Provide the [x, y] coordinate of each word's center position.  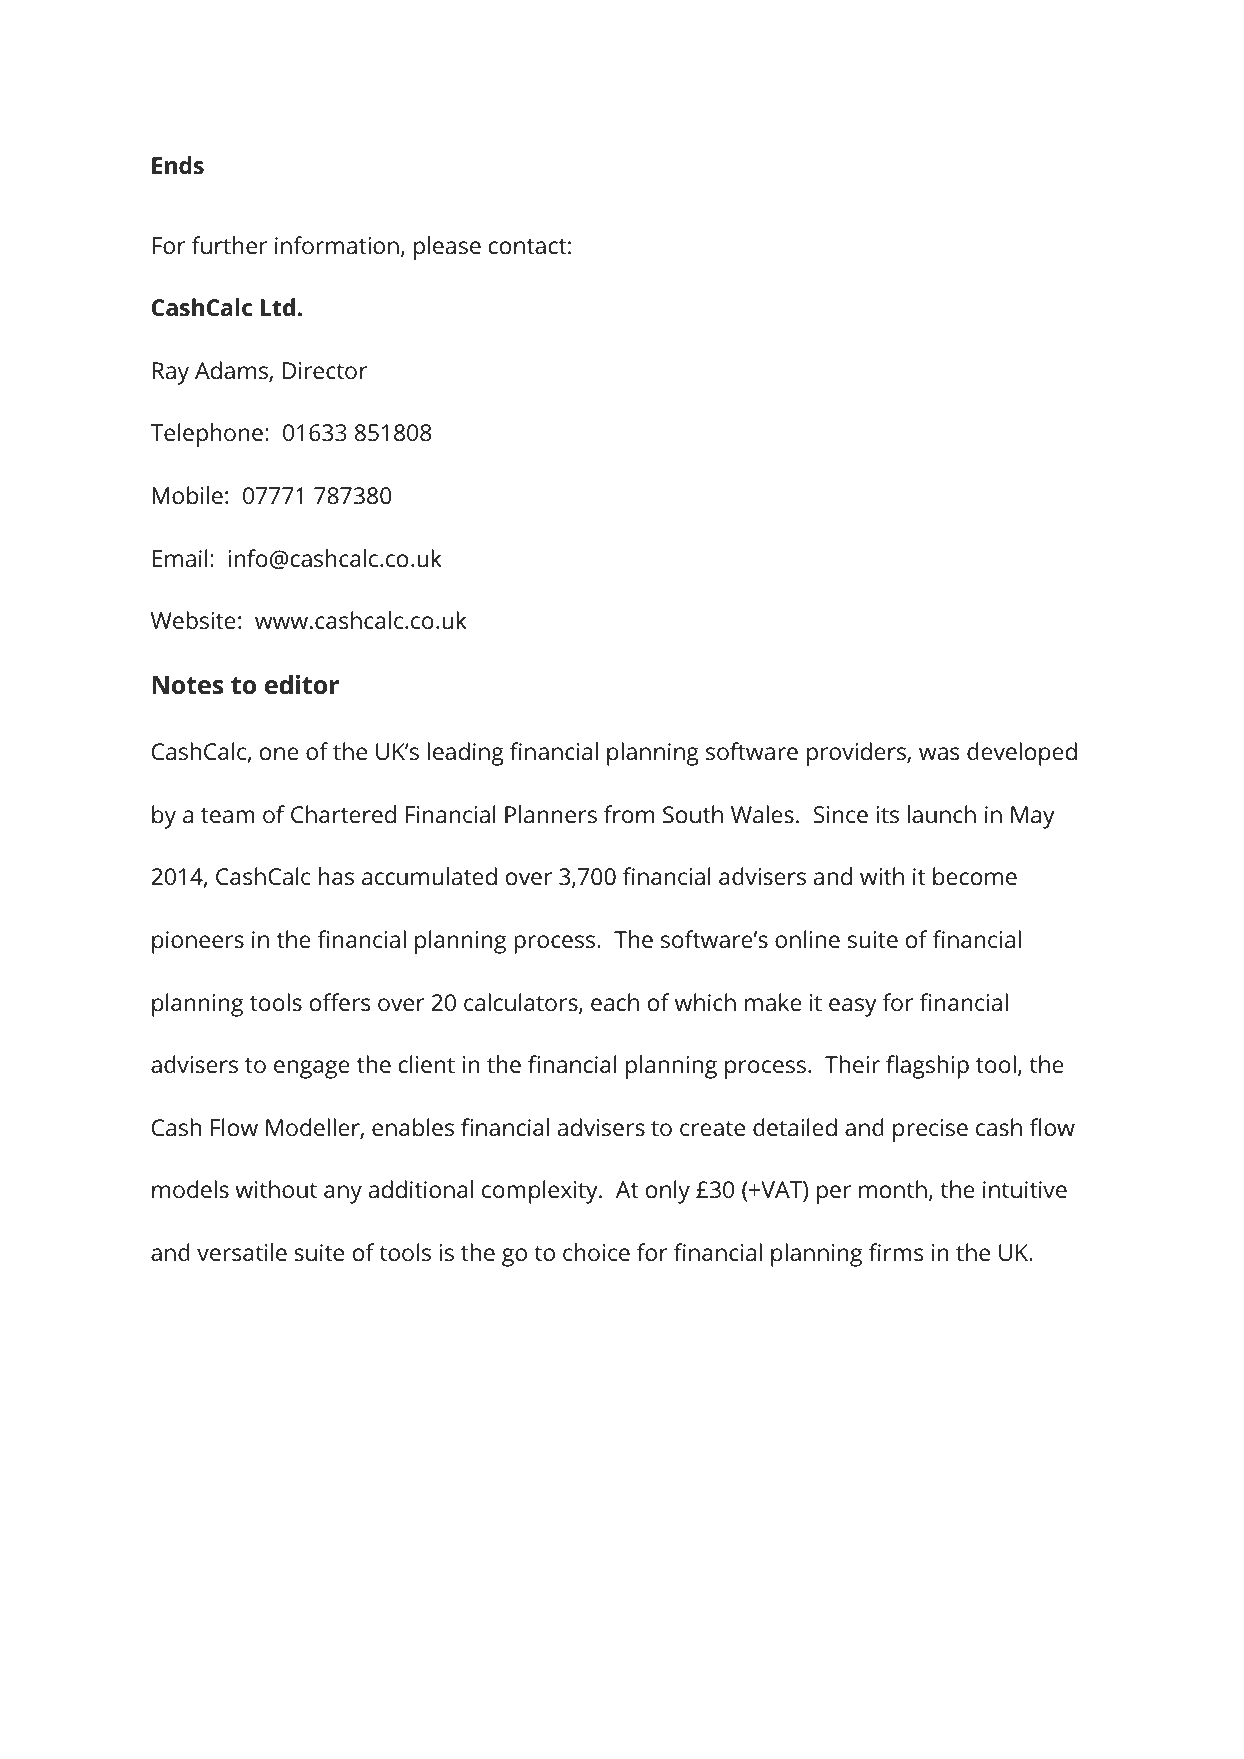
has [336, 876]
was [939, 754]
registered [341, 1649]
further [229, 245]
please [447, 248]
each [615, 1002]
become [975, 876]
